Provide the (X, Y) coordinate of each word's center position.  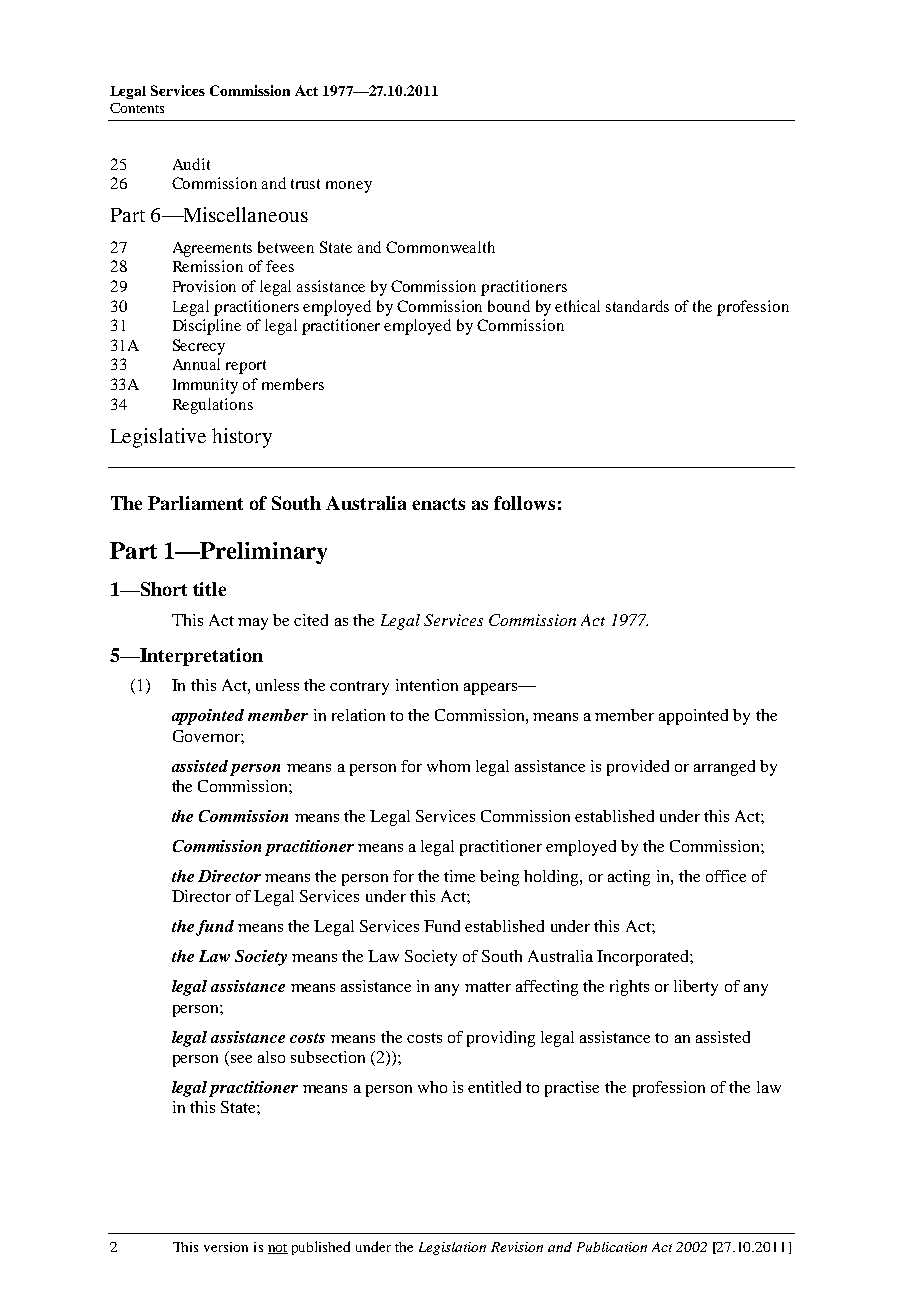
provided (638, 768)
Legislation (452, 1248)
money (349, 187)
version (226, 1247)
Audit (191, 164)
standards (637, 306)
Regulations (213, 406)
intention (427, 685)
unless (277, 685)
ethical (577, 306)
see (240, 1060)
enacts (438, 504)
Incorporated (644, 958)
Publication (612, 1247)
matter (488, 987)
